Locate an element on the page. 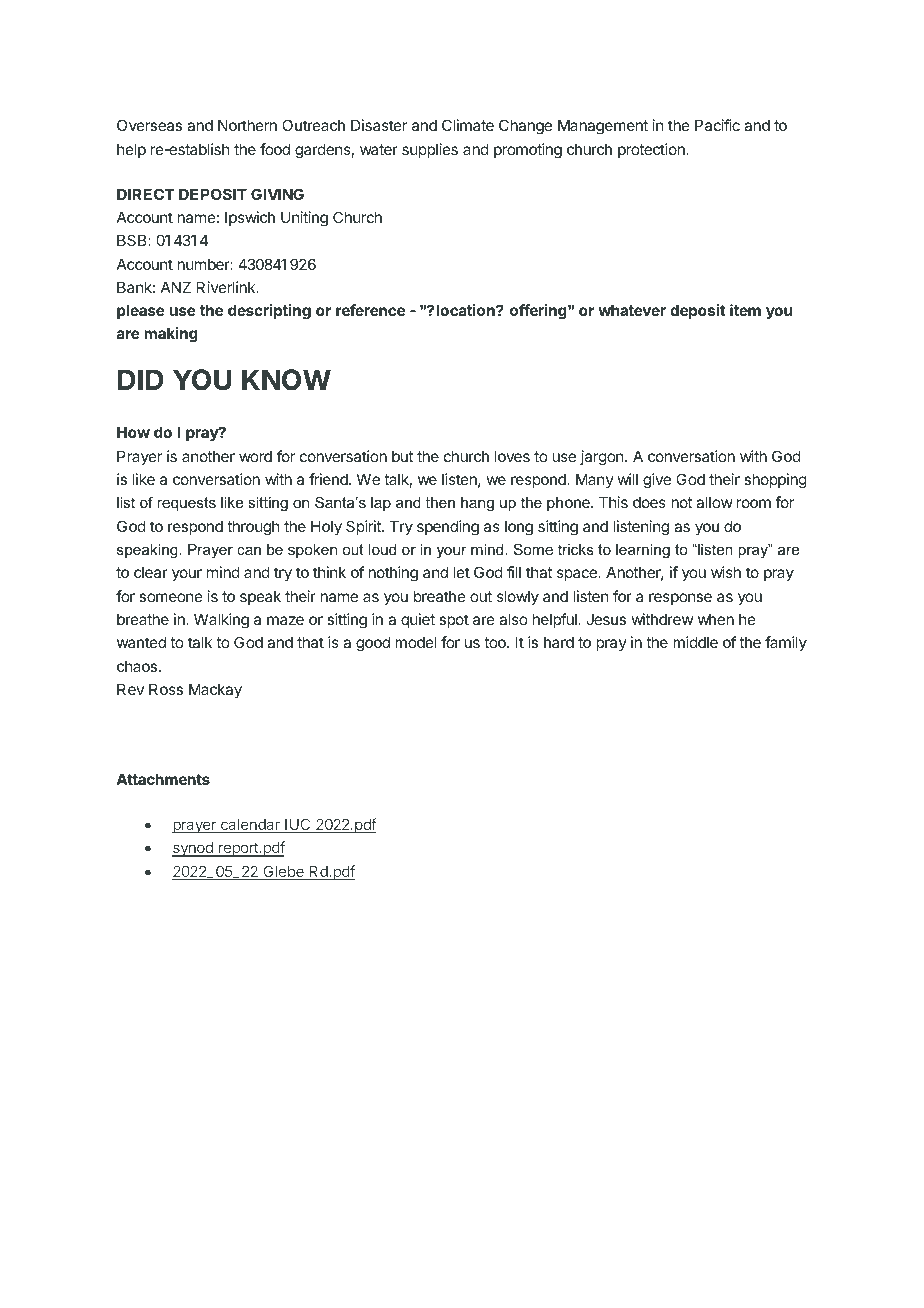 This document has width=924, height=1308. Pacific is located at coordinates (717, 125).
